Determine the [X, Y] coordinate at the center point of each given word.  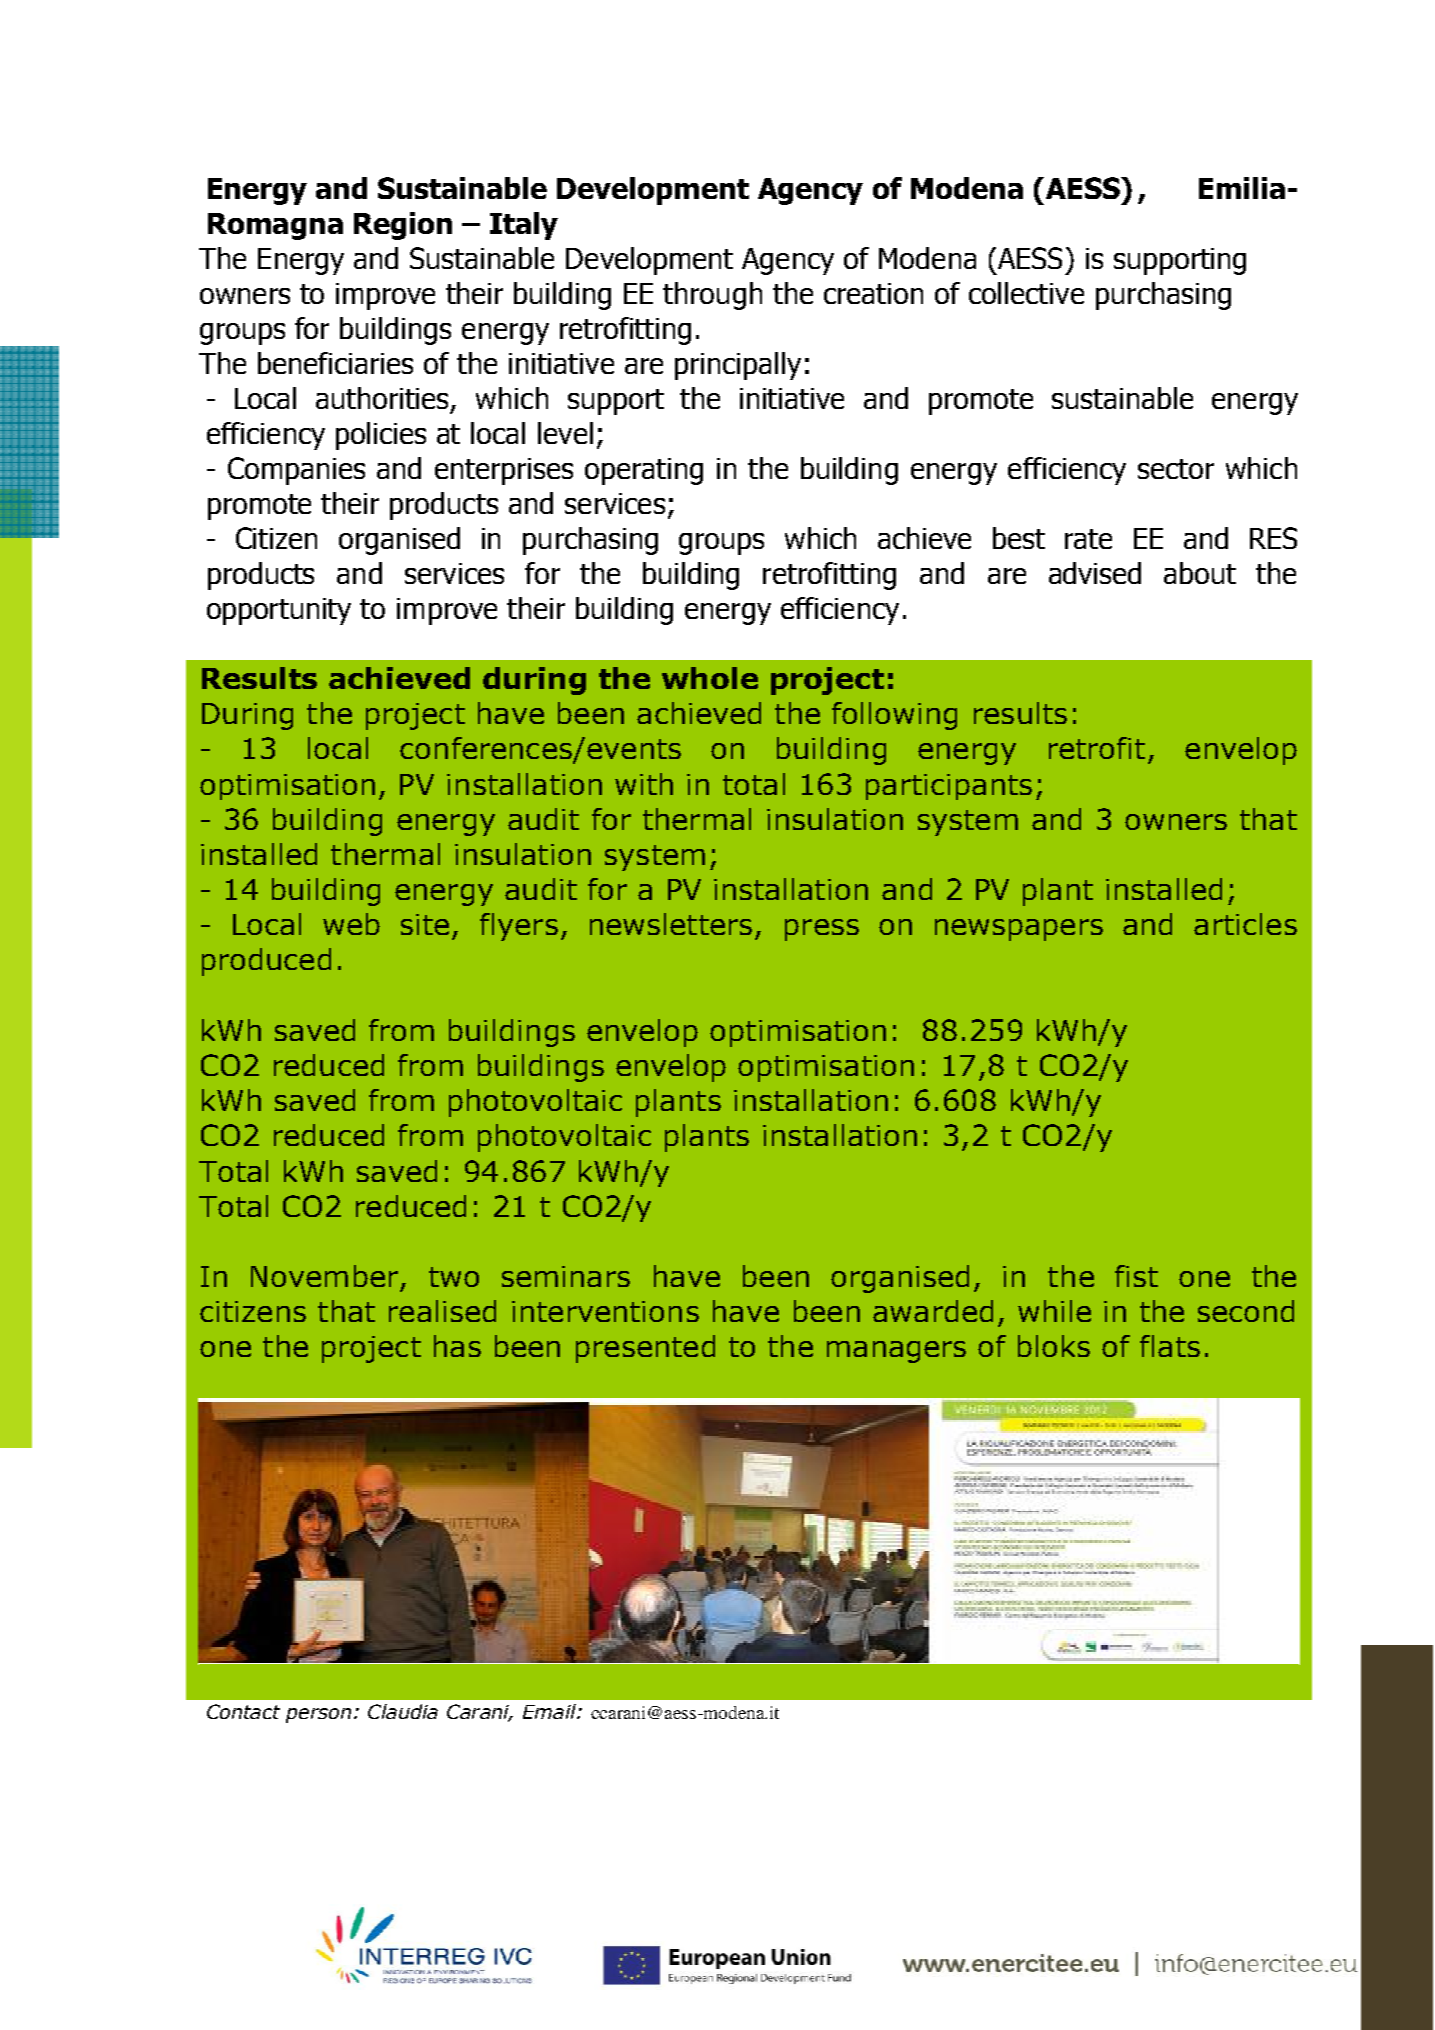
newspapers [1019, 930]
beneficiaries [335, 363]
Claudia [403, 1711]
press [822, 930]
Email [550, 1711]
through [712, 296]
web [351, 924]
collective [1026, 293]
